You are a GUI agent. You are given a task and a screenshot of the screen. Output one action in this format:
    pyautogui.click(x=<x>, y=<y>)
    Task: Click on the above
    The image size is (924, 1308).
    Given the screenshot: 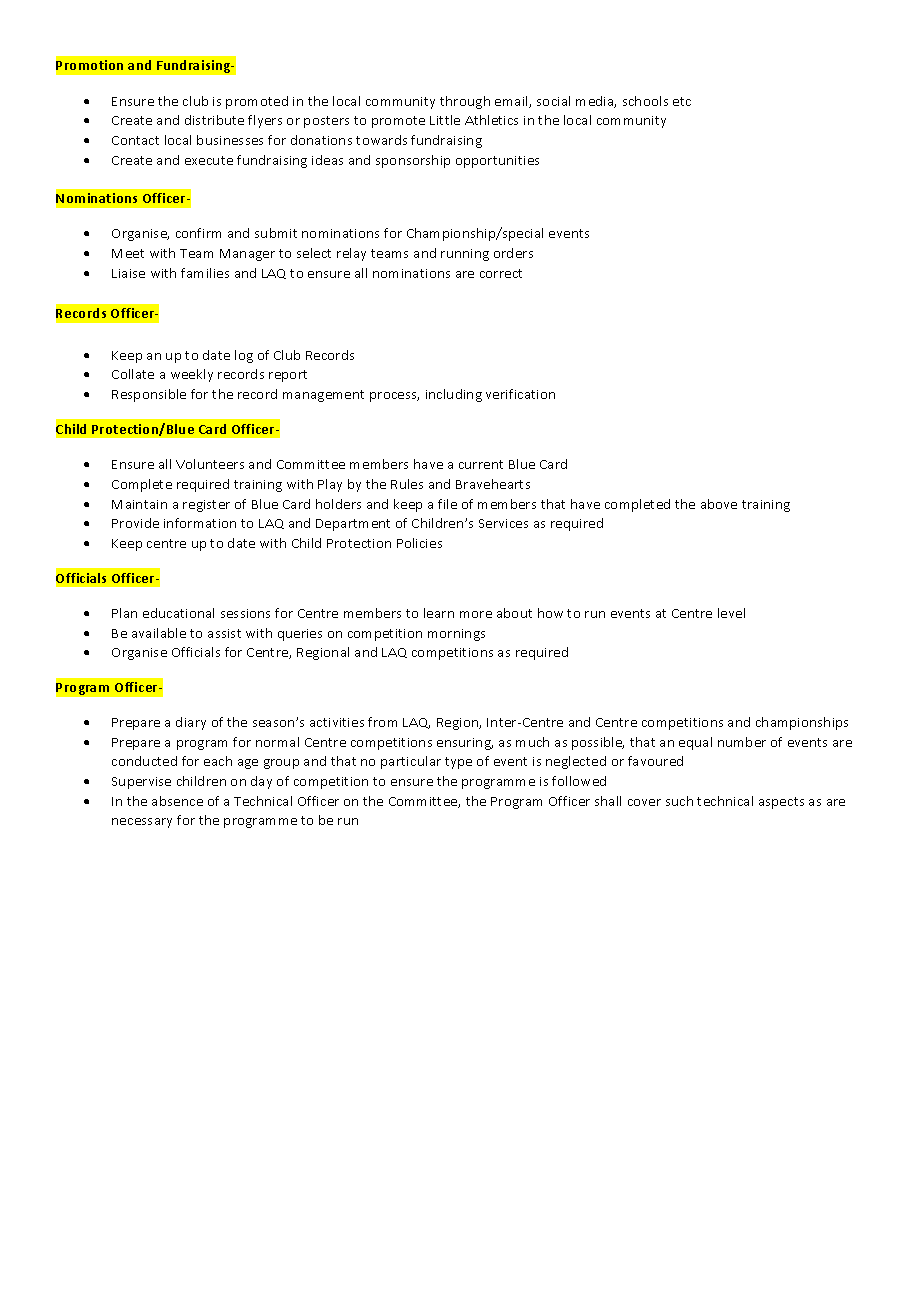 What is the action you would take?
    pyautogui.click(x=719, y=504)
